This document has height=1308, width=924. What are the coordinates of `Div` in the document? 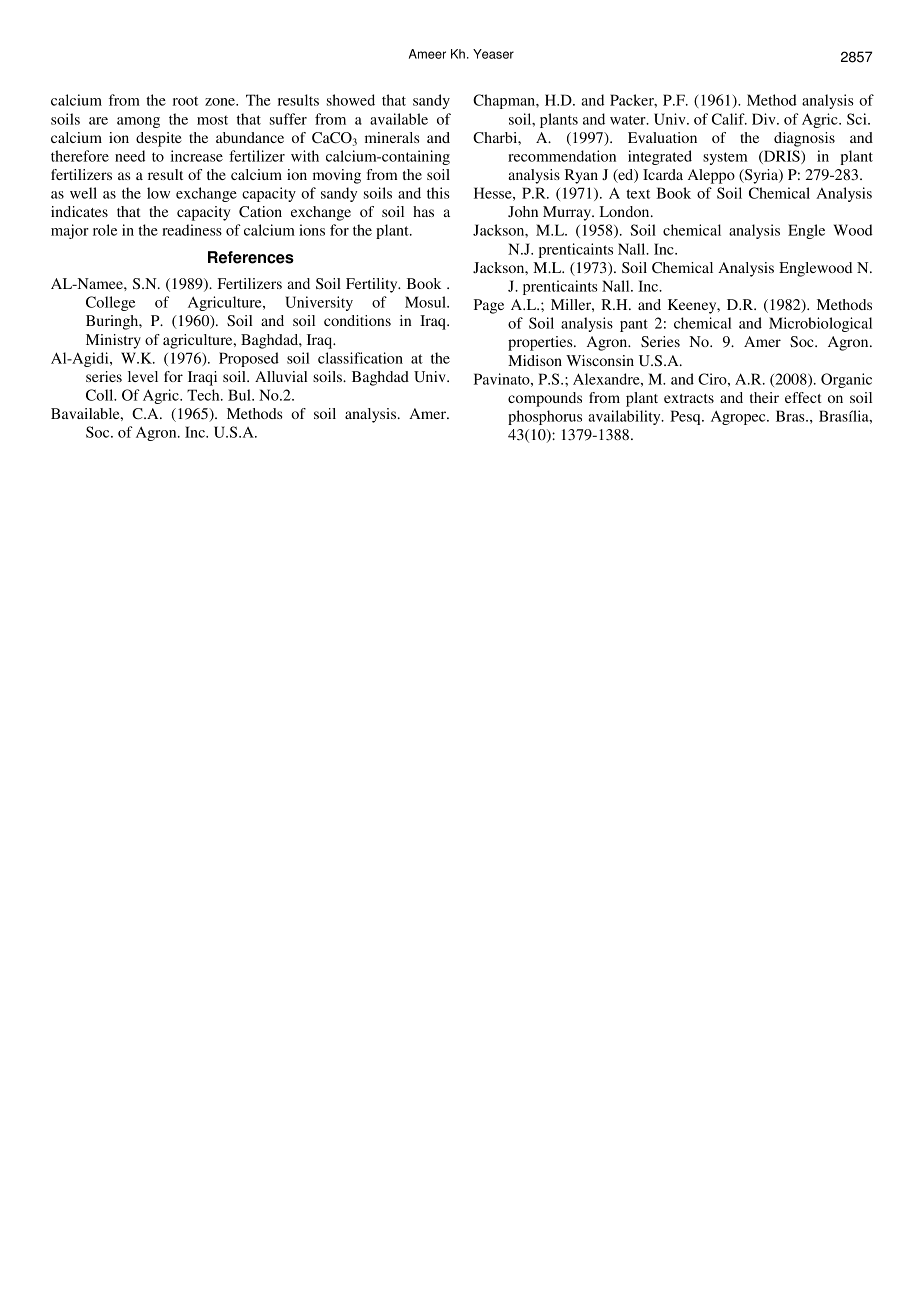 It's located at (765, 119).
